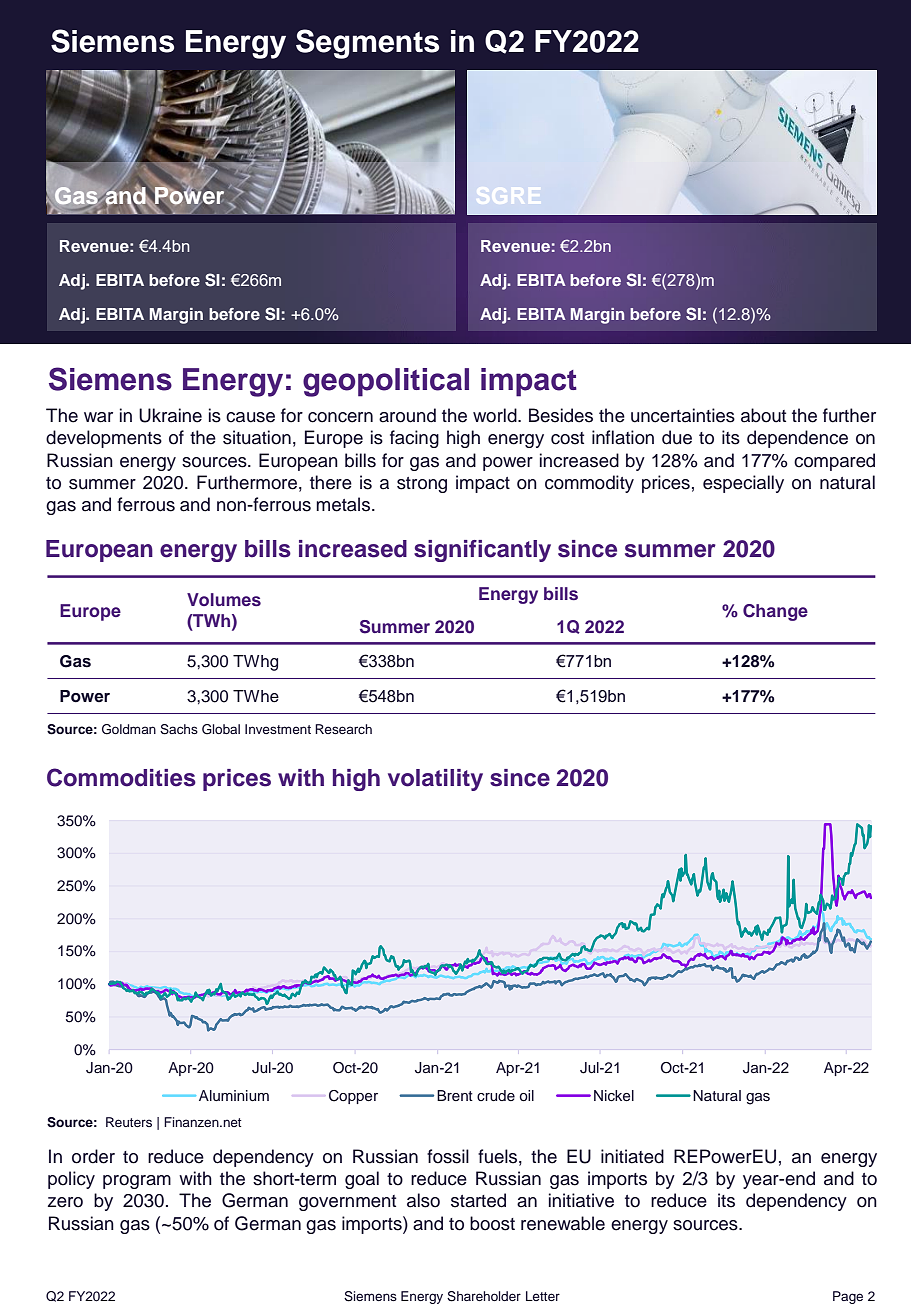 Image resolution: width=911 pixels, height=1316 pixels. What do you see at coordinates (137, 1182) in the screenshot?
I see `program` at bounding box center [137, 1182].
